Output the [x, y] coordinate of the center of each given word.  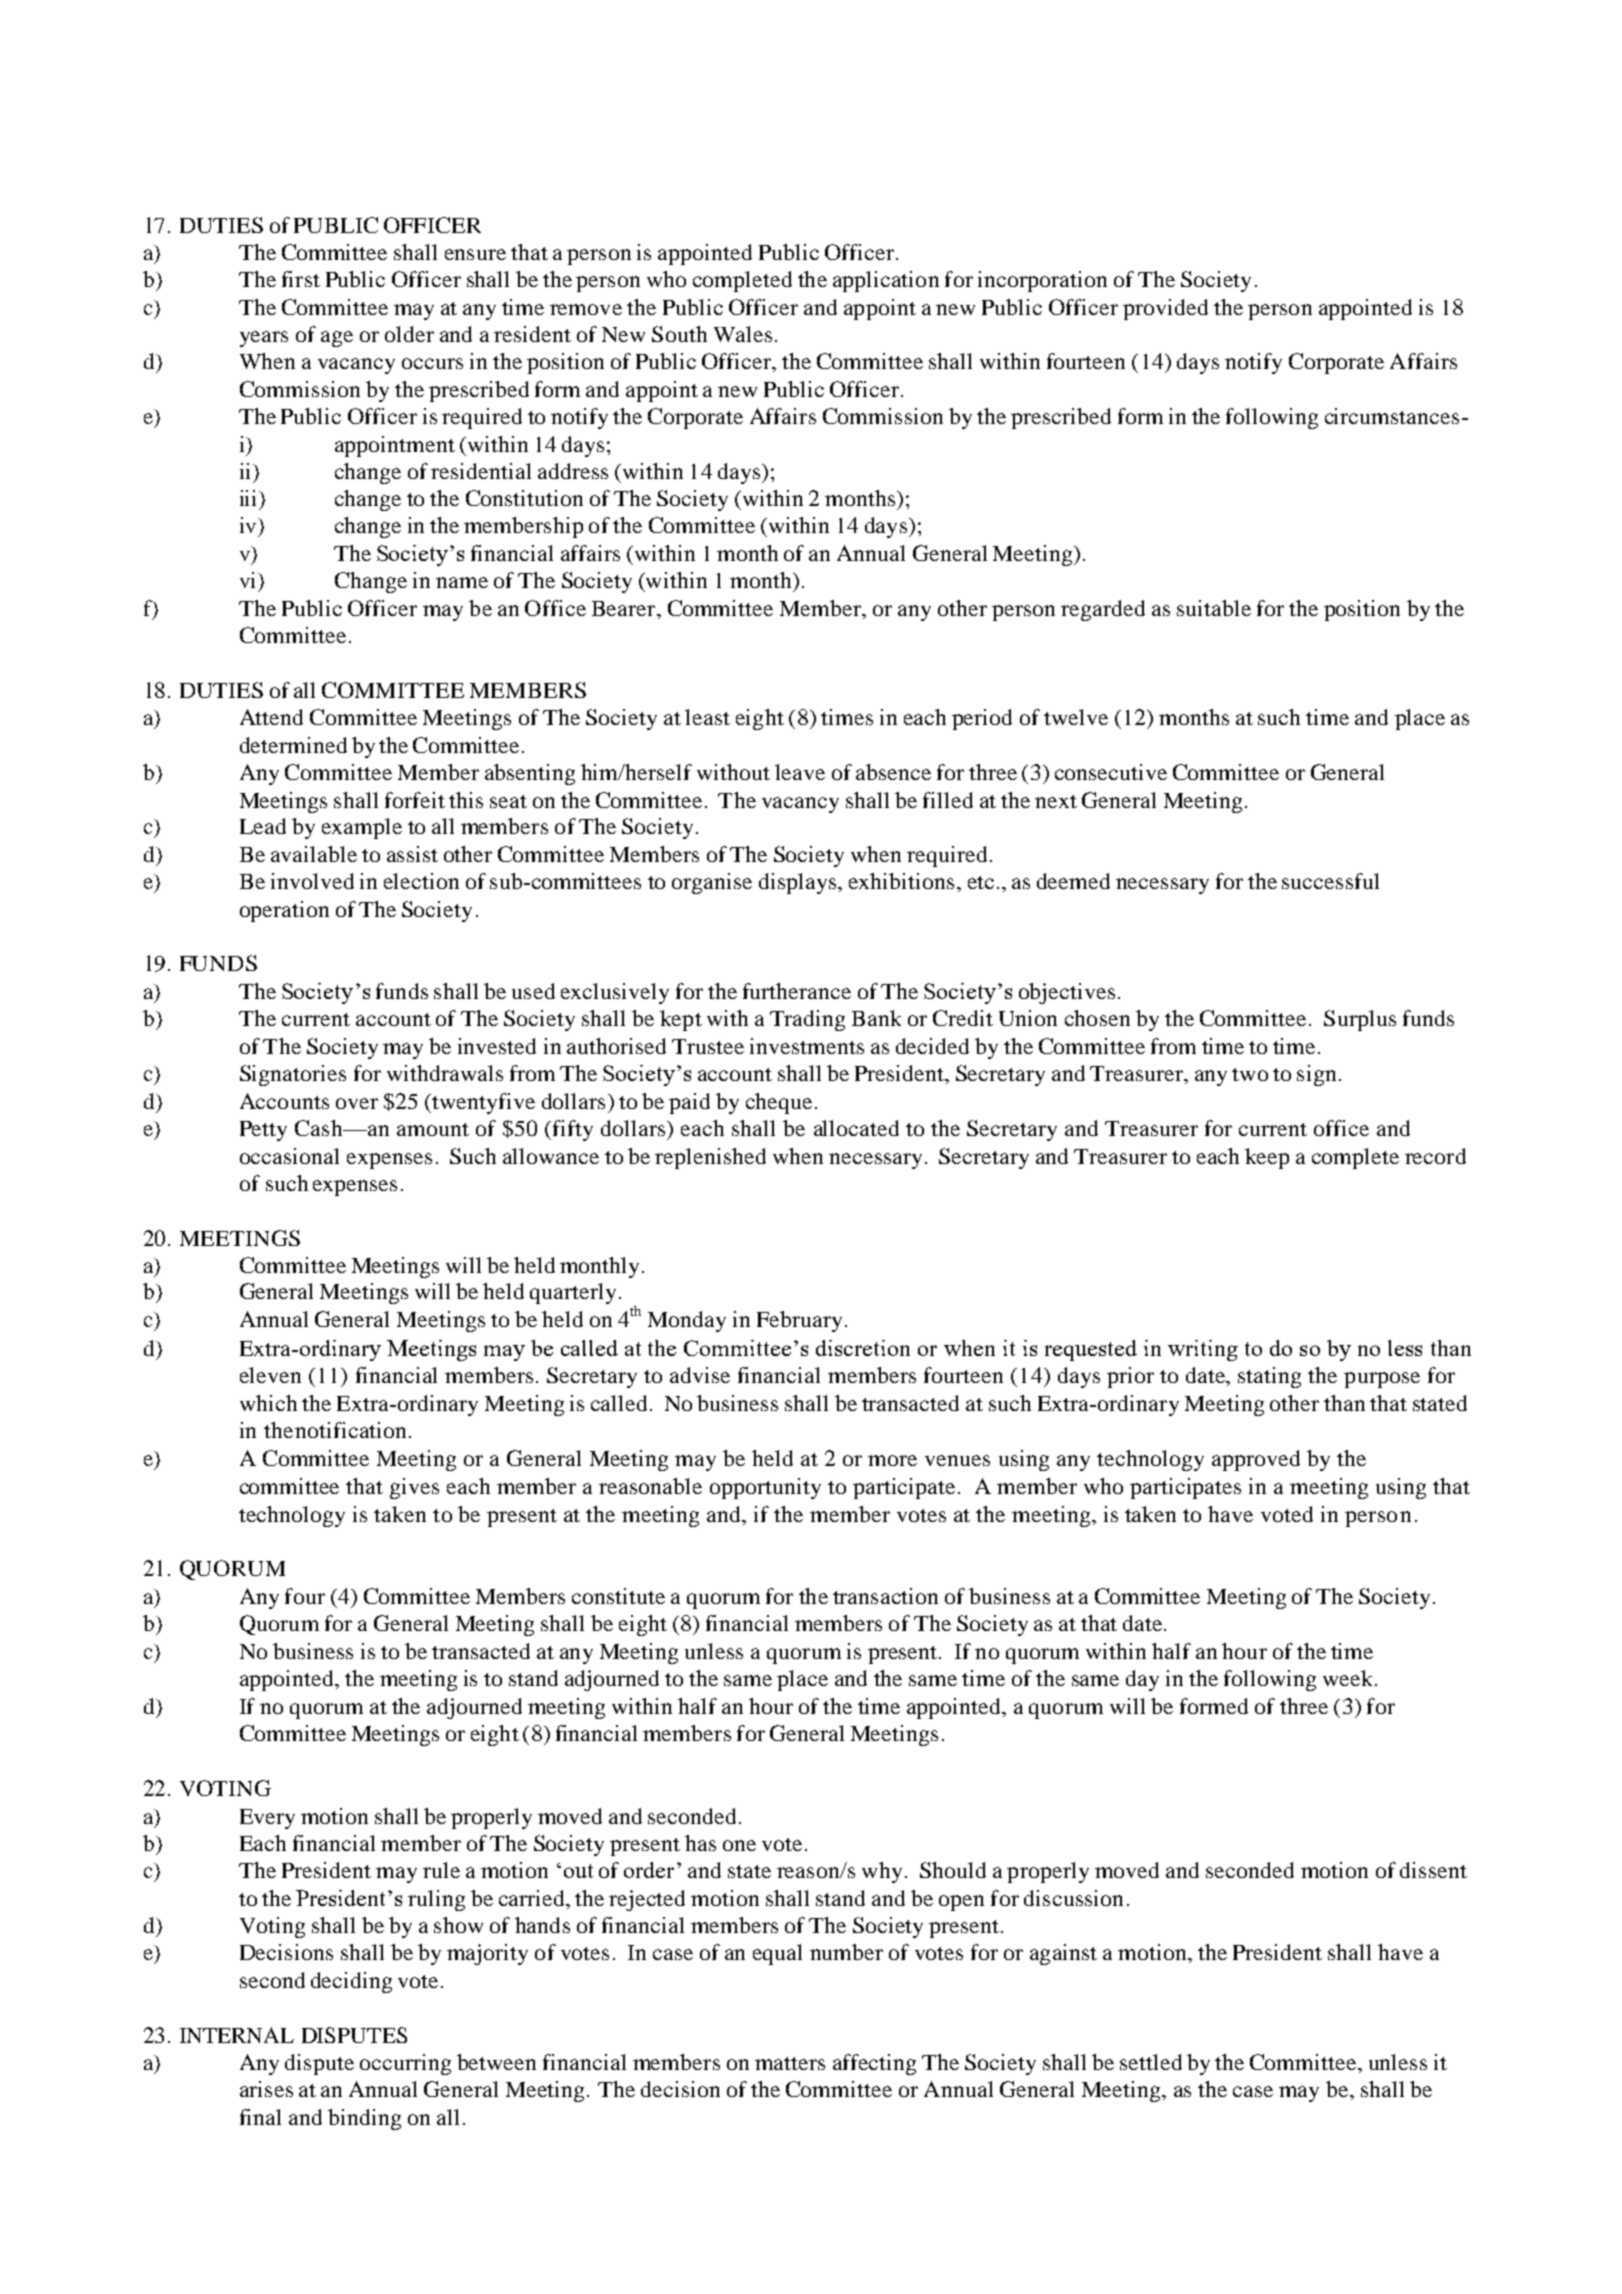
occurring [405, 2064]
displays [799, 883]
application [886, 281]
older [409, 334]
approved [1256, 1460]
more [892, 1460]
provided [1165, 309]
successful [1330, 881]
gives [414, 1488]
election [421, 881]
